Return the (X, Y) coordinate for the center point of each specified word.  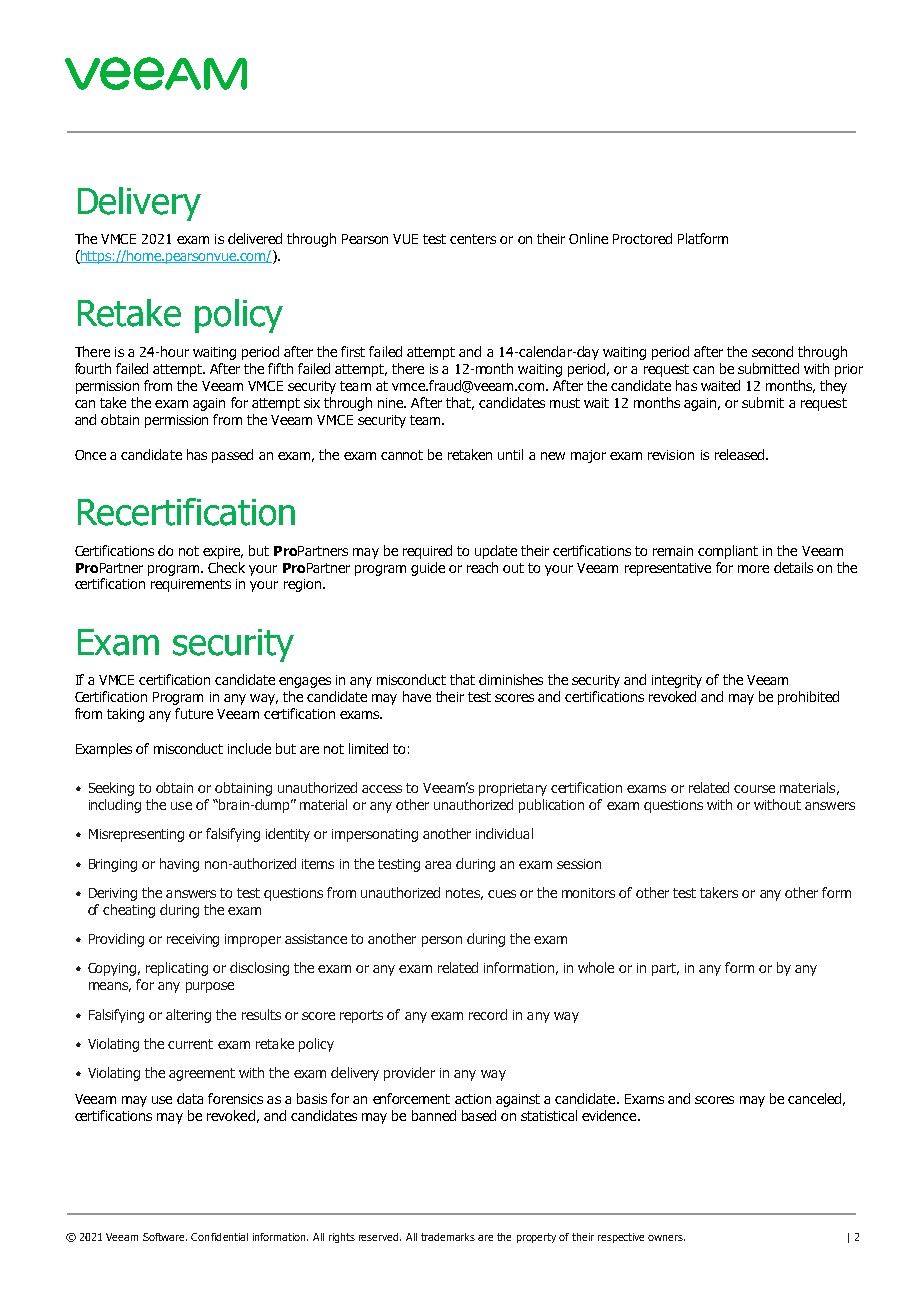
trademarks (448, 1237)
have (417, 696)
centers (473, 239)
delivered (255, 238)
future (194, 713)
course (754, 789)
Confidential (219, 1237)
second (772, 351)
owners (666, 1238)
